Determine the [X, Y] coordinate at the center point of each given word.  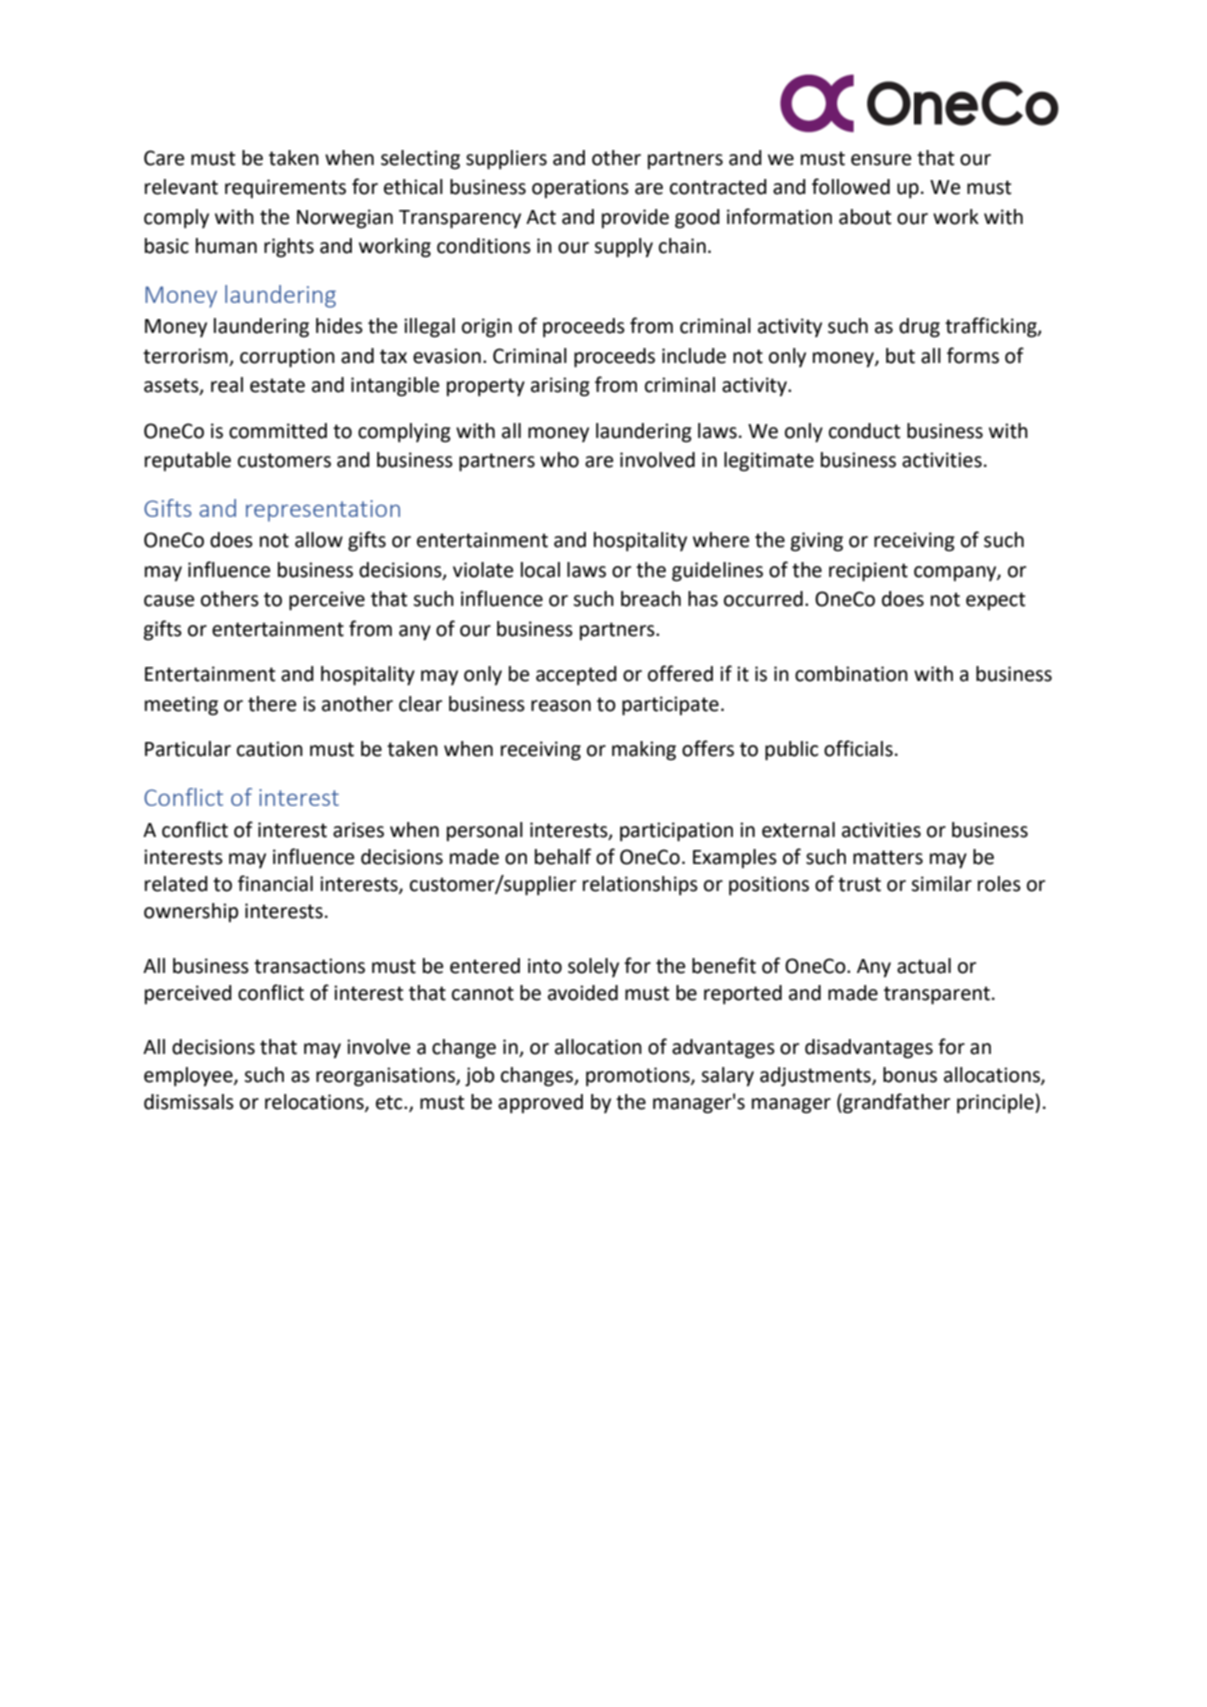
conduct [864, 431]
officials [858, 748]
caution [270, 749]
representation [323, 511]
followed [851, 186]
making [644, 751]
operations [580, 188]
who [559, 460]
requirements [285, 188]
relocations [315, 1103]
